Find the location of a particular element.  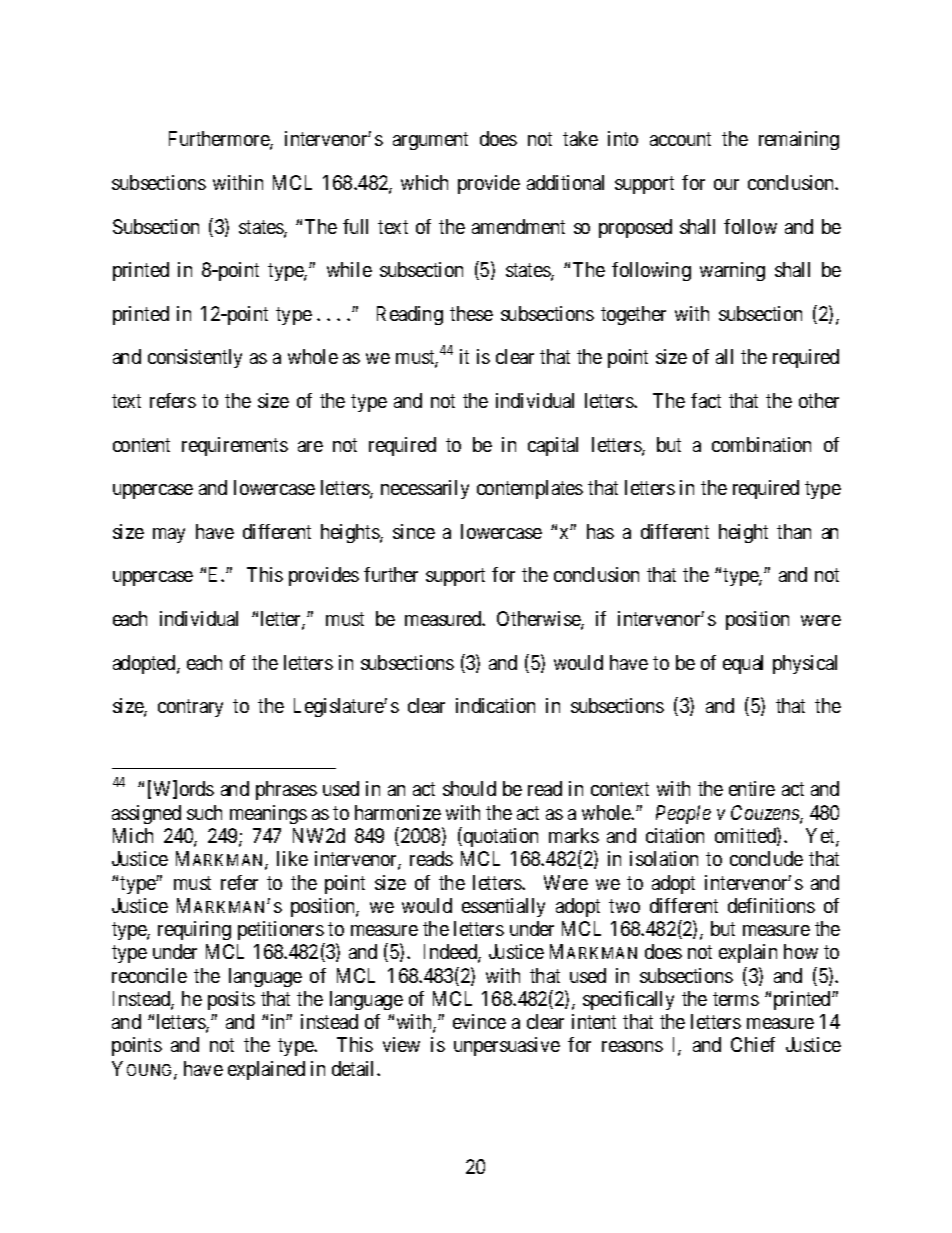

entire is located at coordinates (752, 788).
